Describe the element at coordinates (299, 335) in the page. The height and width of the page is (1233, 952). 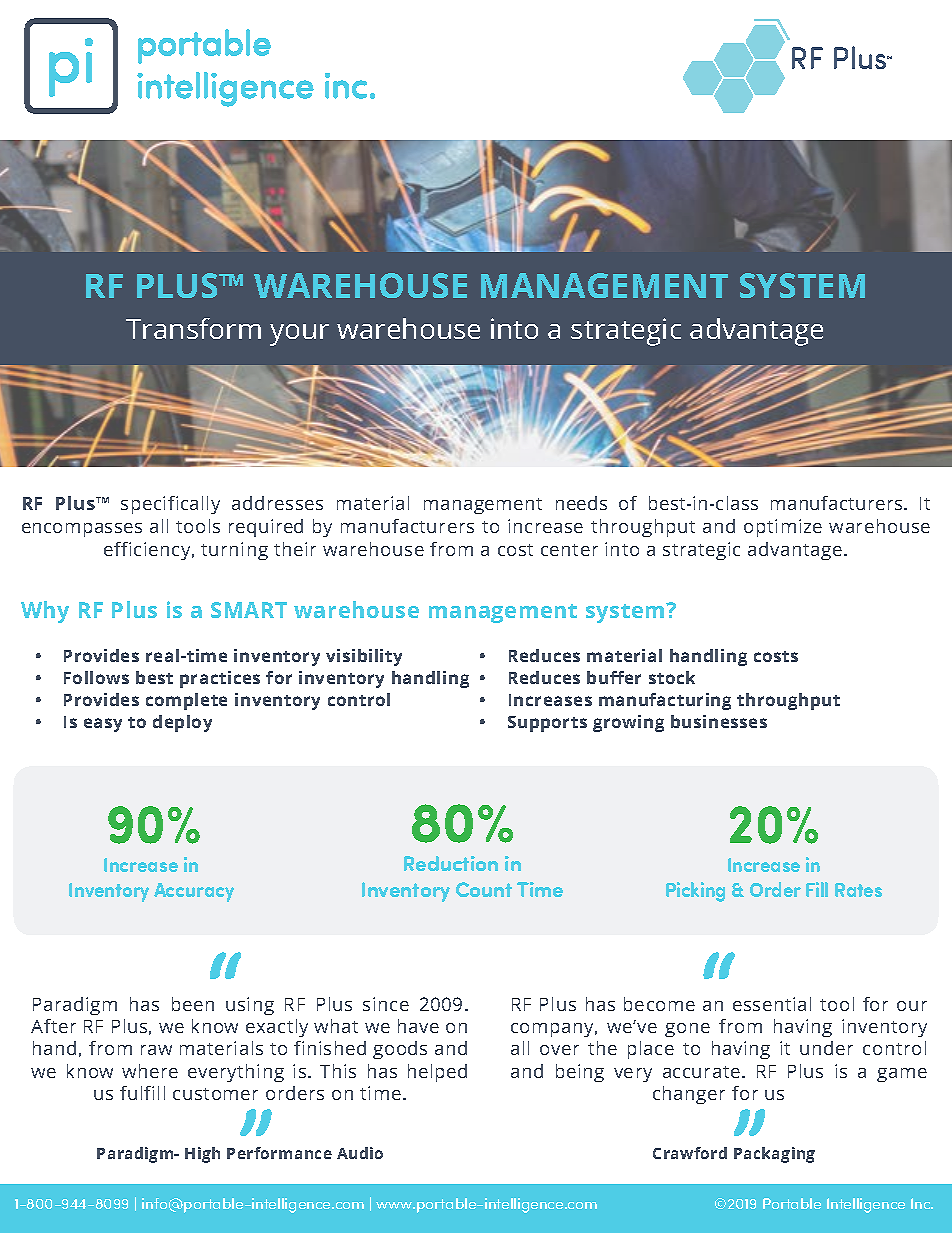
I see `your` at that location.
